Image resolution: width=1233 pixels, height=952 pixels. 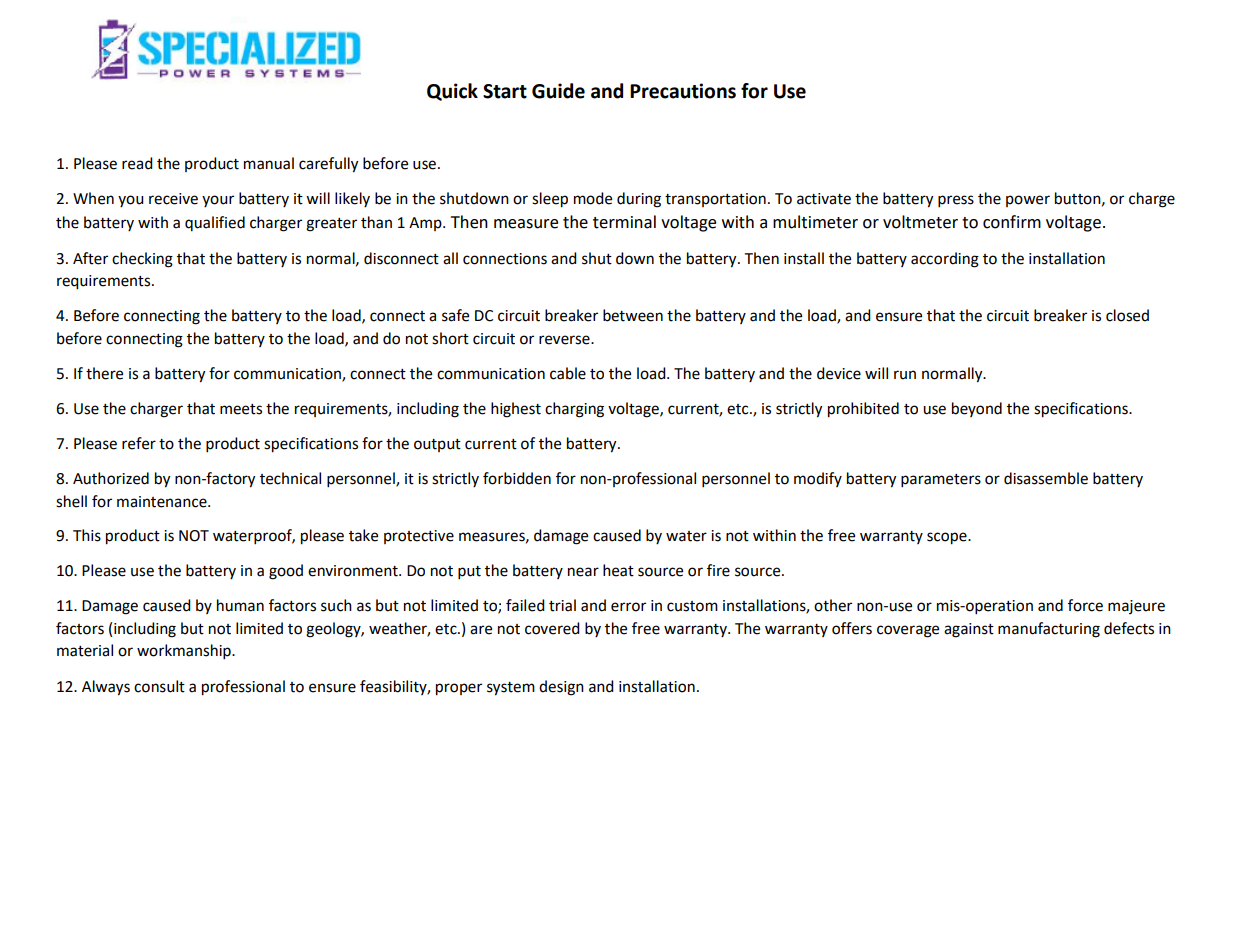 What do you see at coordinates (142, 260) in the image?
I see `checking` at bounding box center [142, 260].
